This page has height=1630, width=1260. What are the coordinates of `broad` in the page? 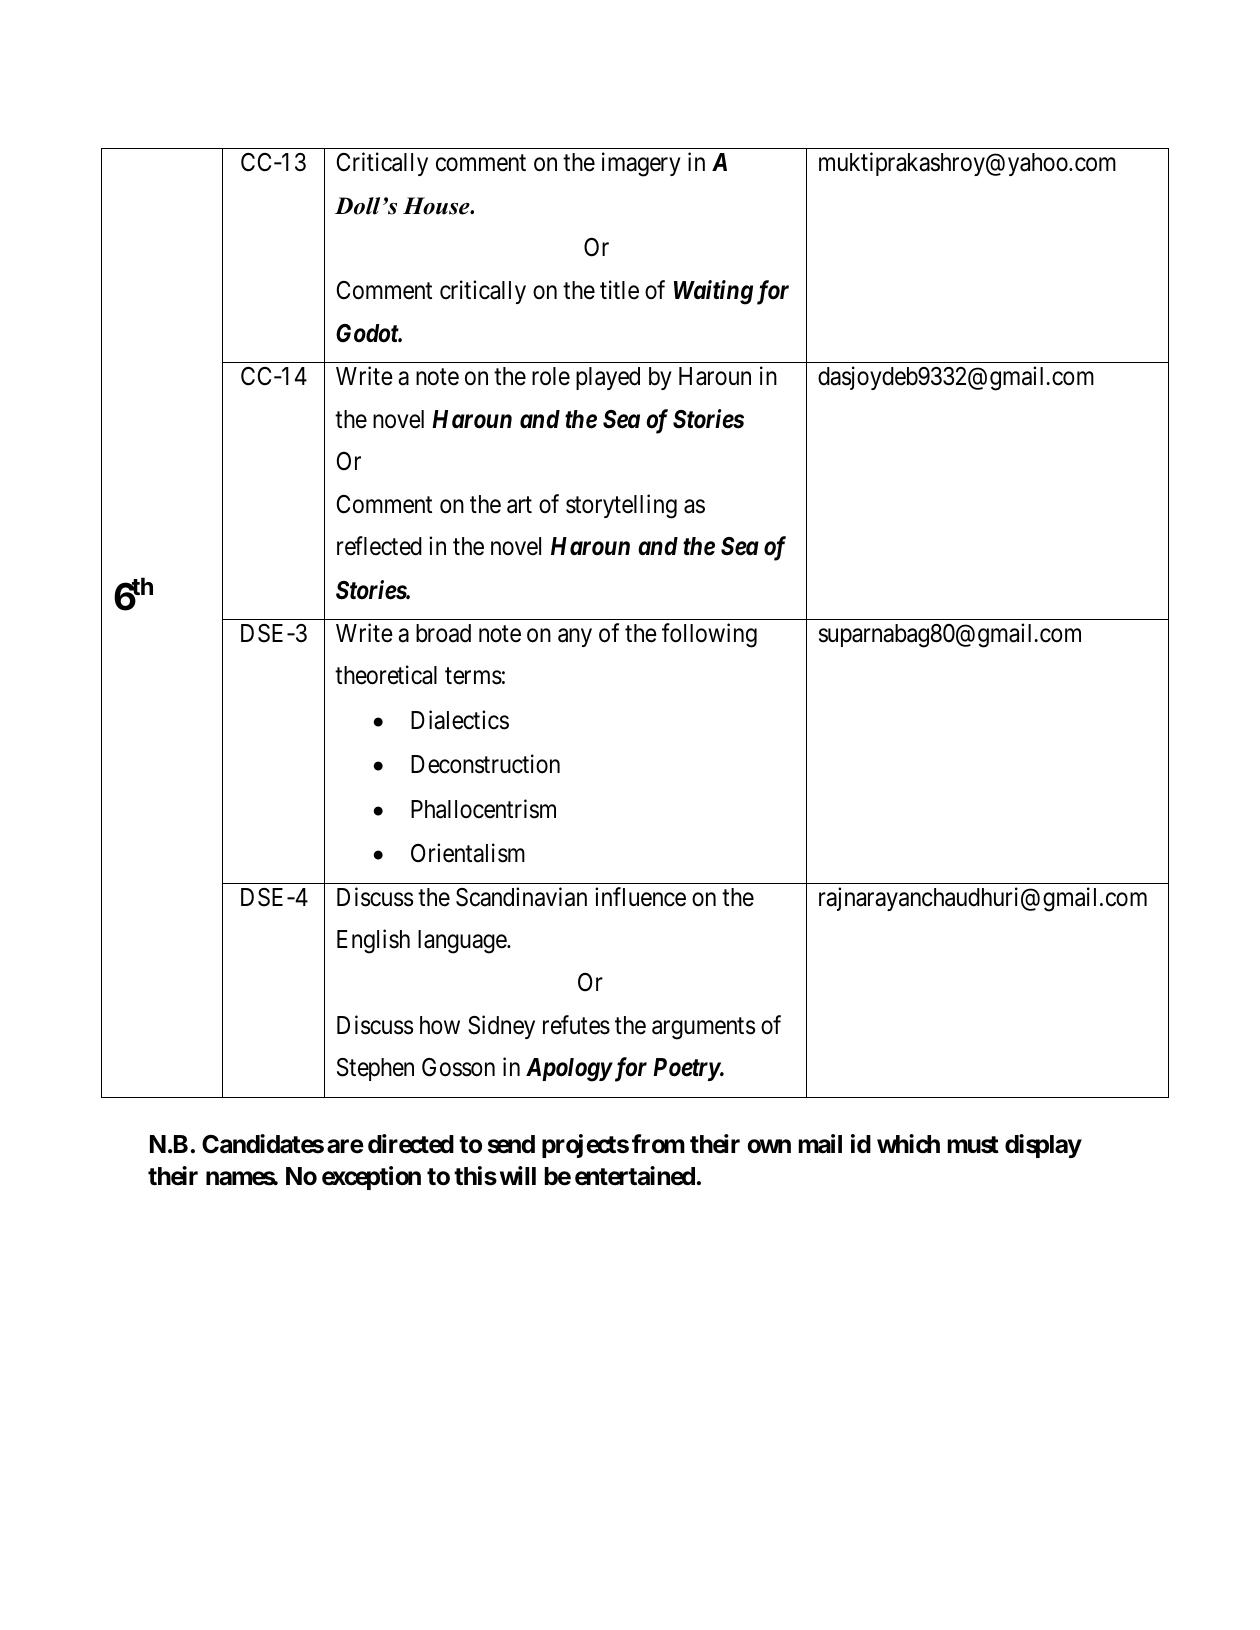 It's located at (443, 633).
